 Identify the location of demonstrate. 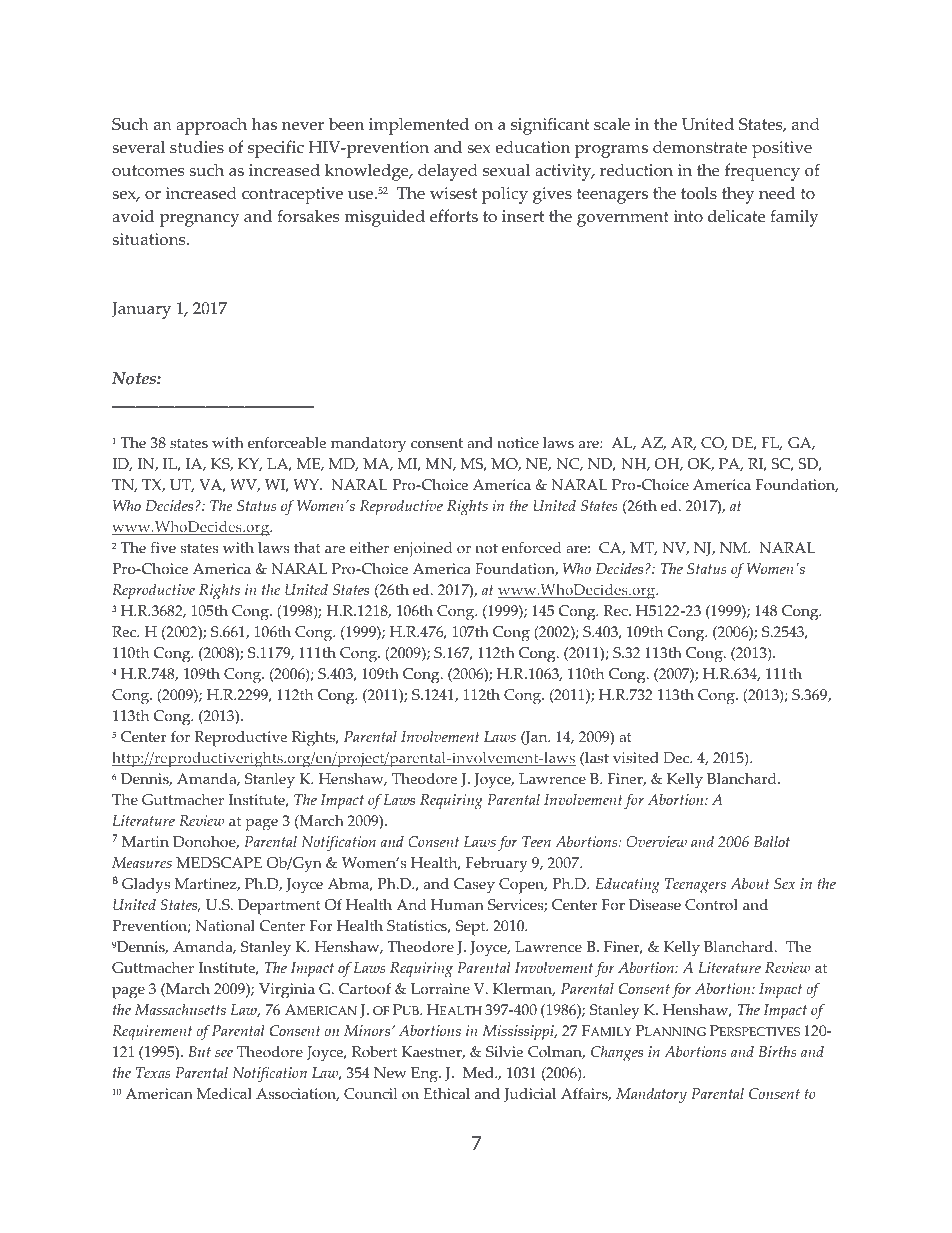
(700, 147).
